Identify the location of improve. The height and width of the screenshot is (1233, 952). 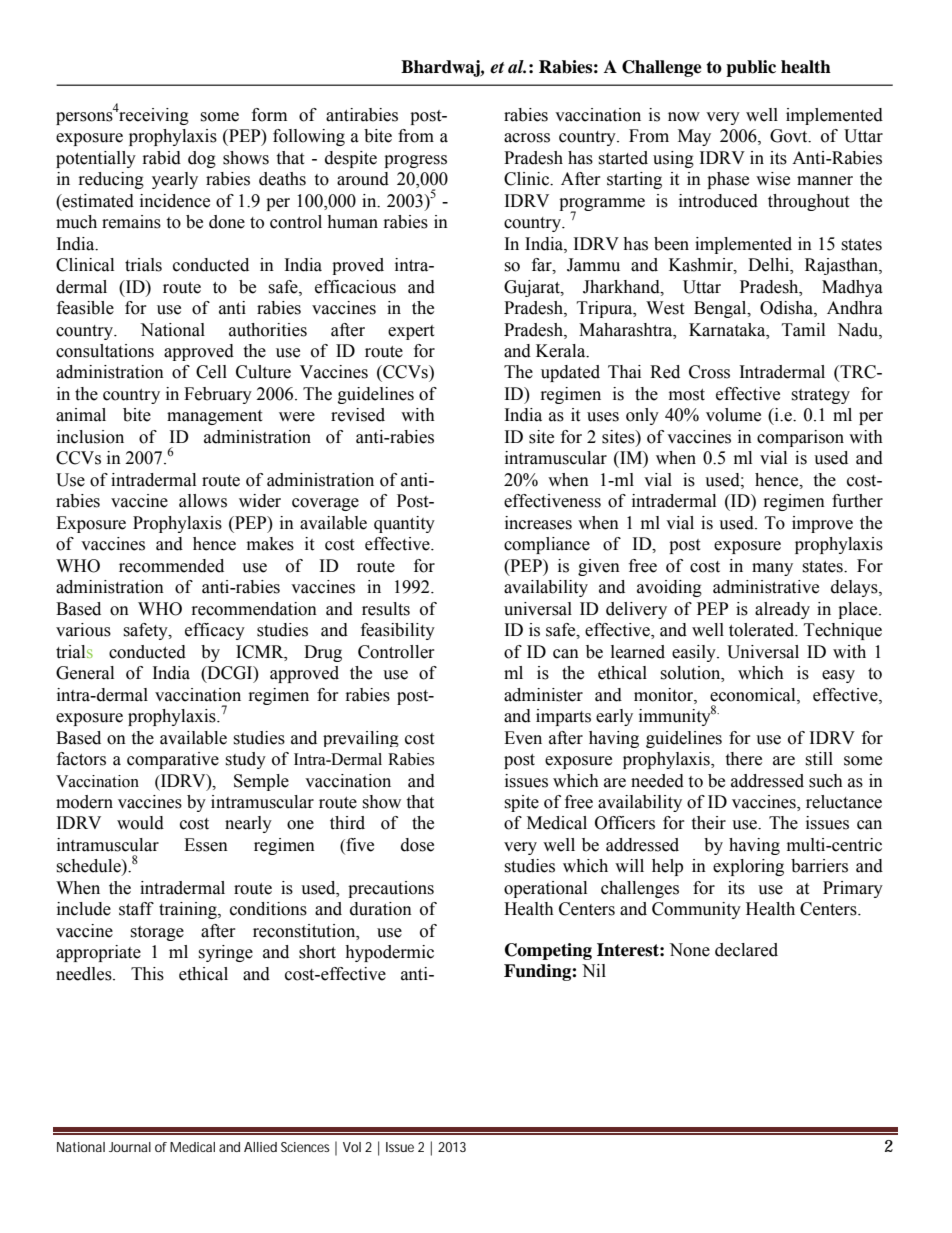
(822, 524).
